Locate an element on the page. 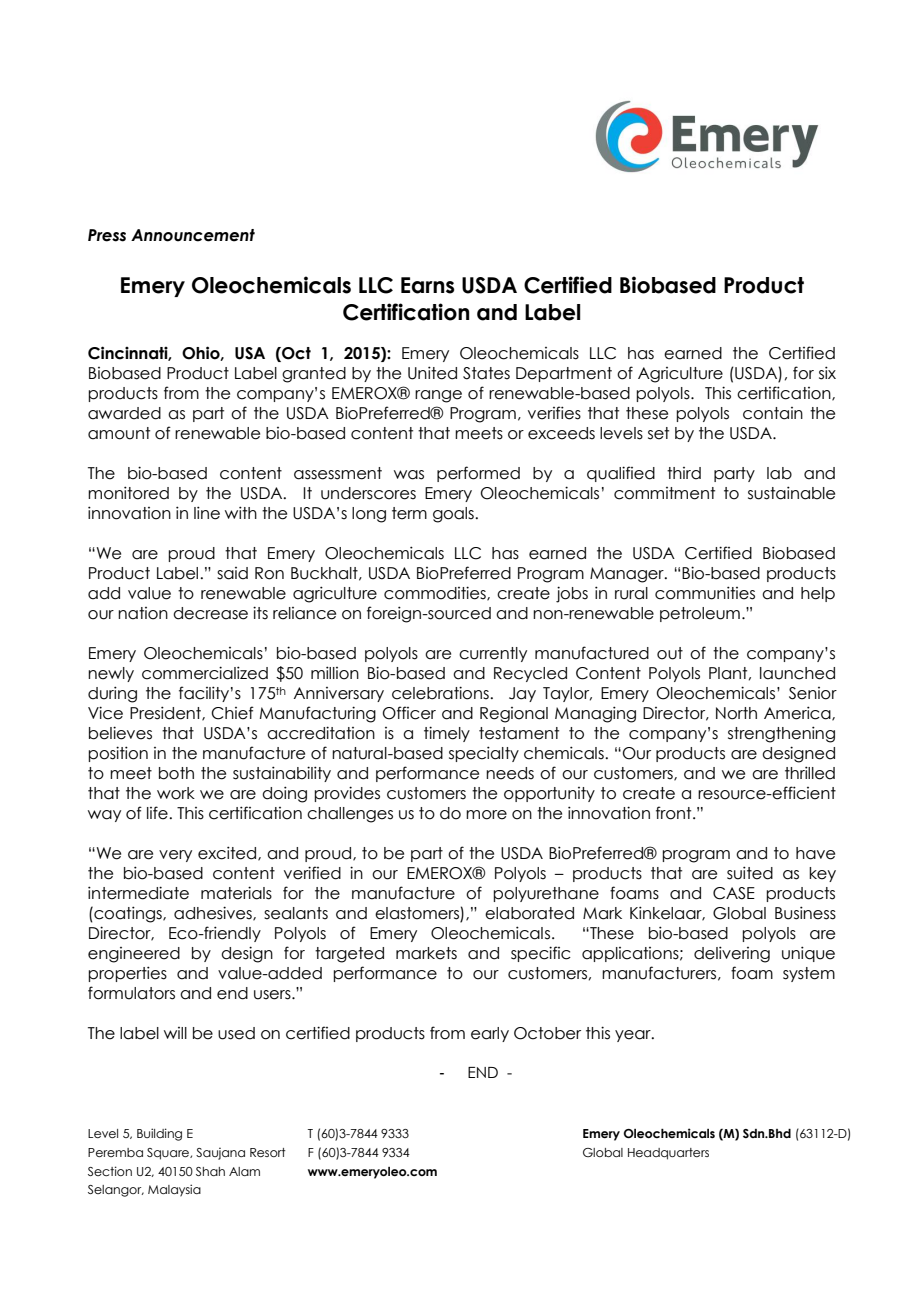  suited is located at coordinates (750, 873).
